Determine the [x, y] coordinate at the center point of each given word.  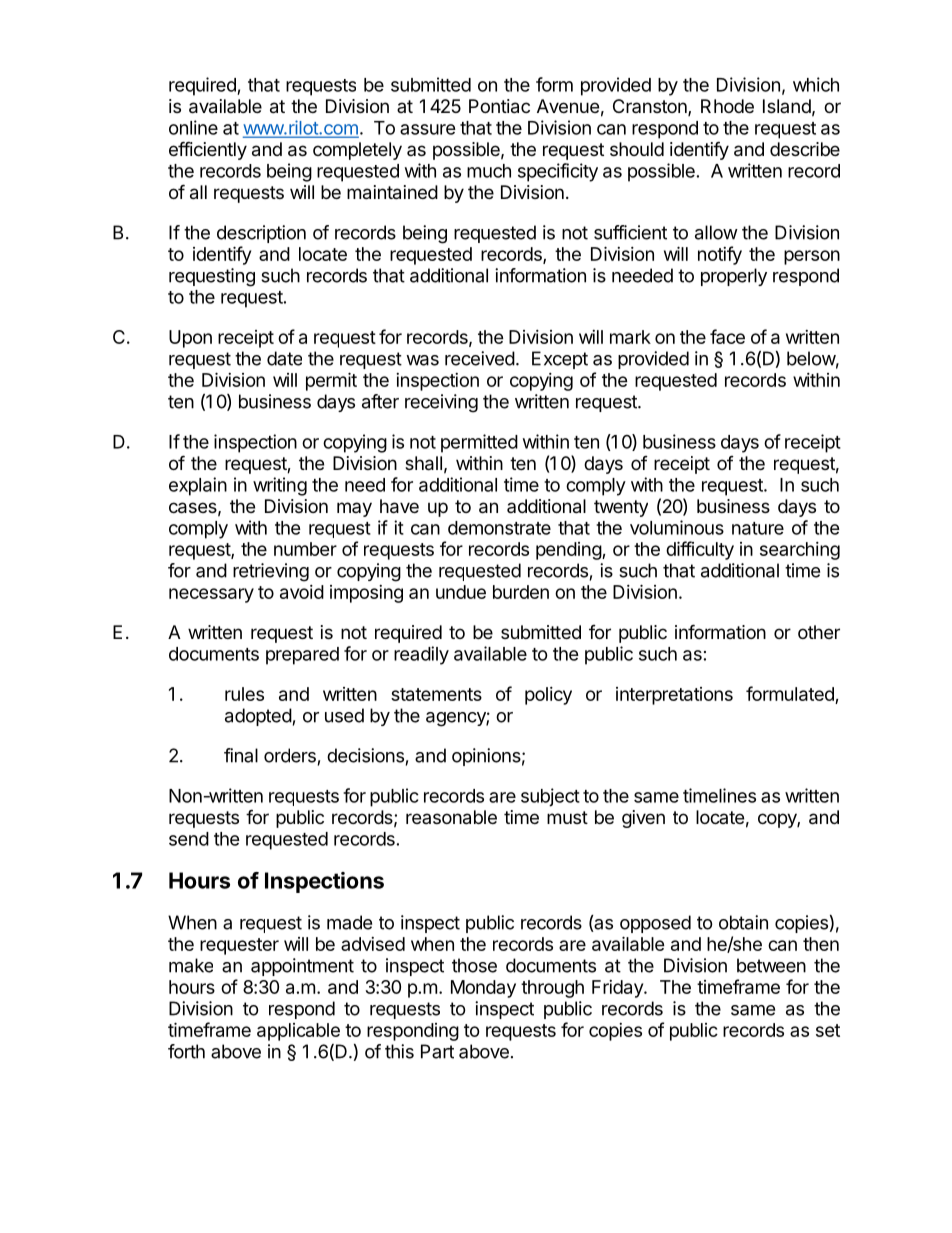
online [193, 127]
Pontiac [499, 106]
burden [521, 592]
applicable [298, 1032]
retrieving [271, 572]
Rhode [727, 106]
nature [758, 528]
